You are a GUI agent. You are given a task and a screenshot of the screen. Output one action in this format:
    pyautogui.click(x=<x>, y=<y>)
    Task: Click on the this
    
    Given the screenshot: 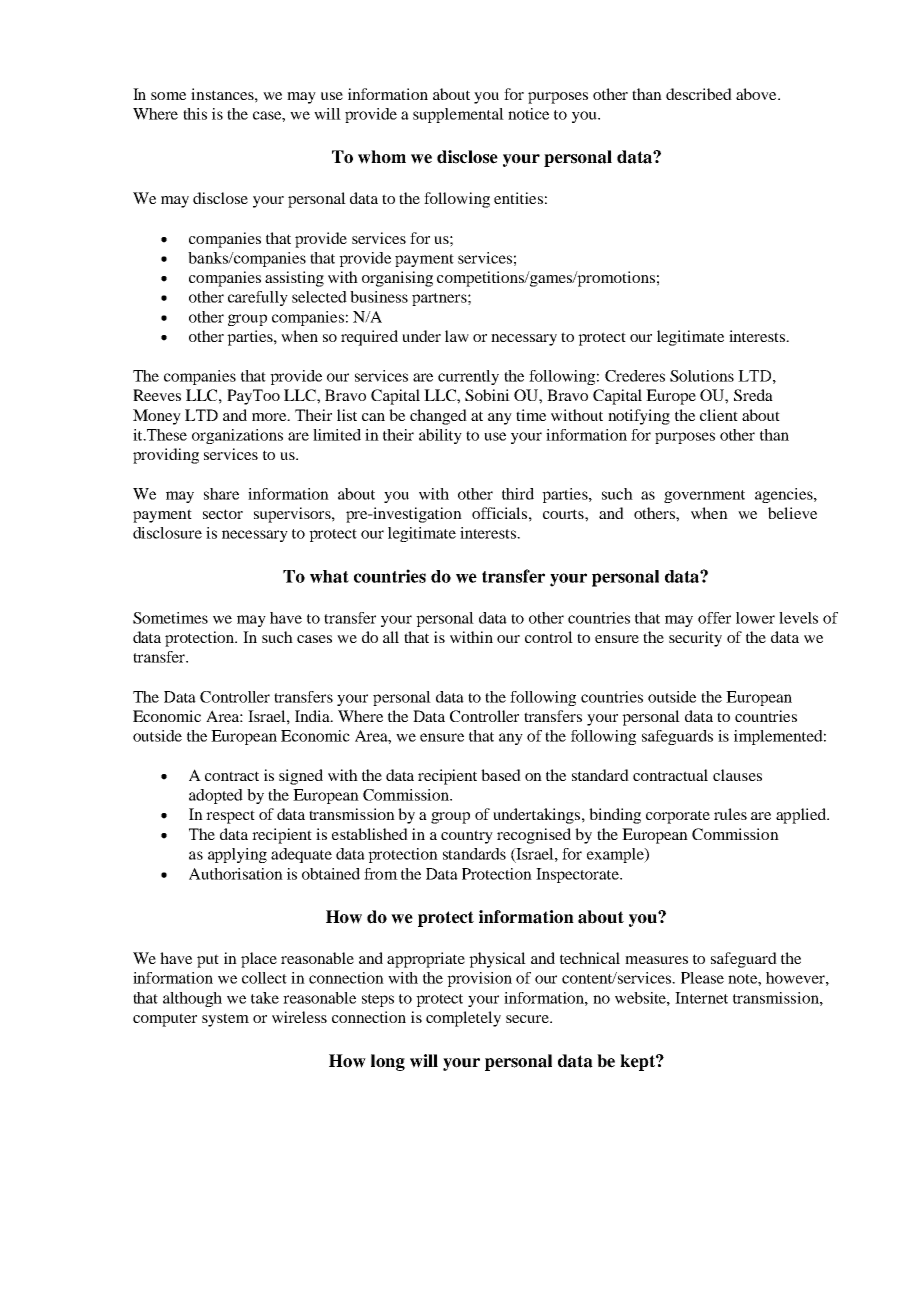 What is the action you would take?
    pyautogui.click(x=195, y=114)
